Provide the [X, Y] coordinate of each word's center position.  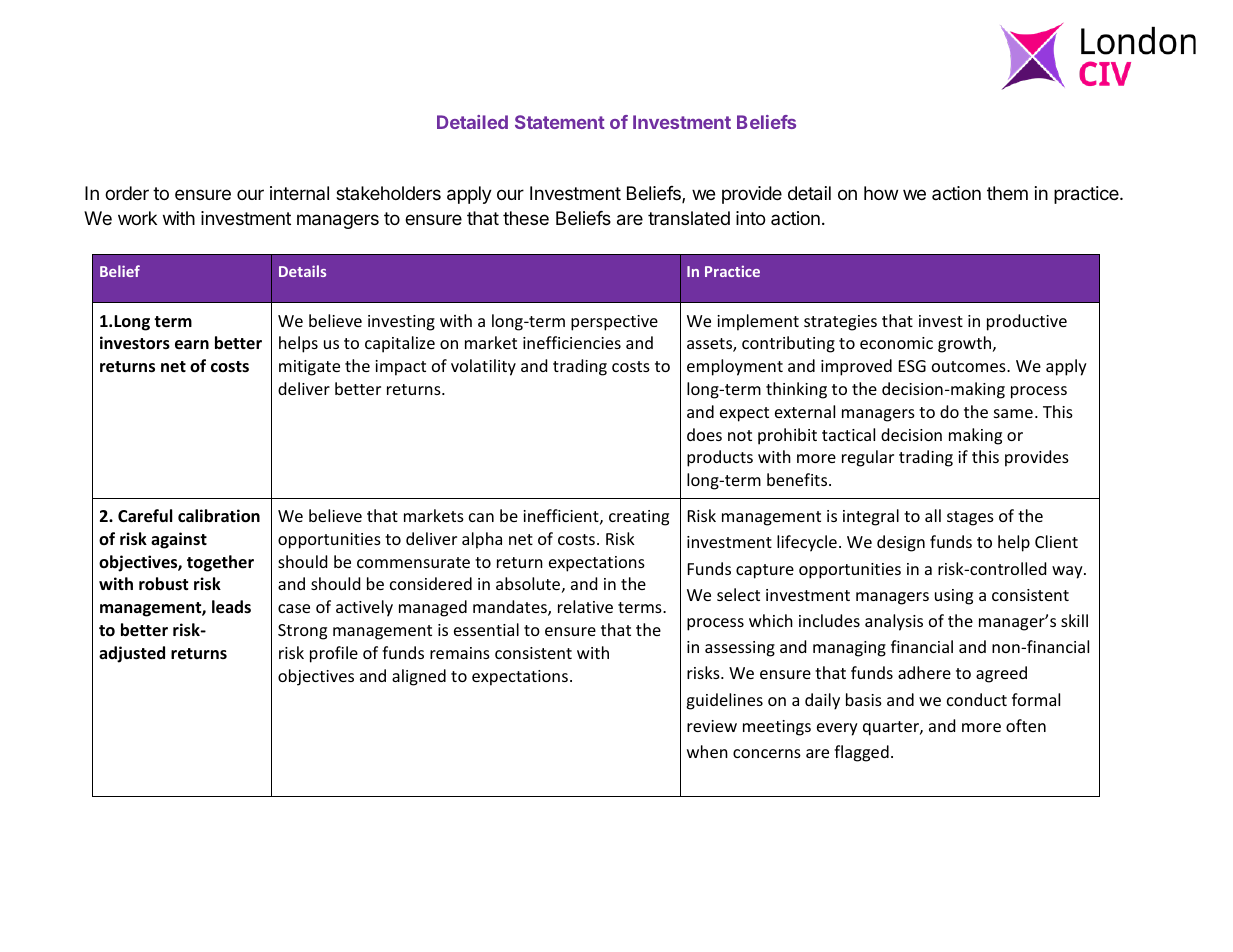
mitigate [309, 368]
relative [585, 606]
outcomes [970, 366]
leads [231, 607]
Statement [560, 122]
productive [1027, 322]
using [954, 597]
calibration [219, 516]
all [933, 515]
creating [639, 518]
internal [299, 193]
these [526, 218]
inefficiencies [572, 342]
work [137, 218]
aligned [419, 677]
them [1007, 193]
